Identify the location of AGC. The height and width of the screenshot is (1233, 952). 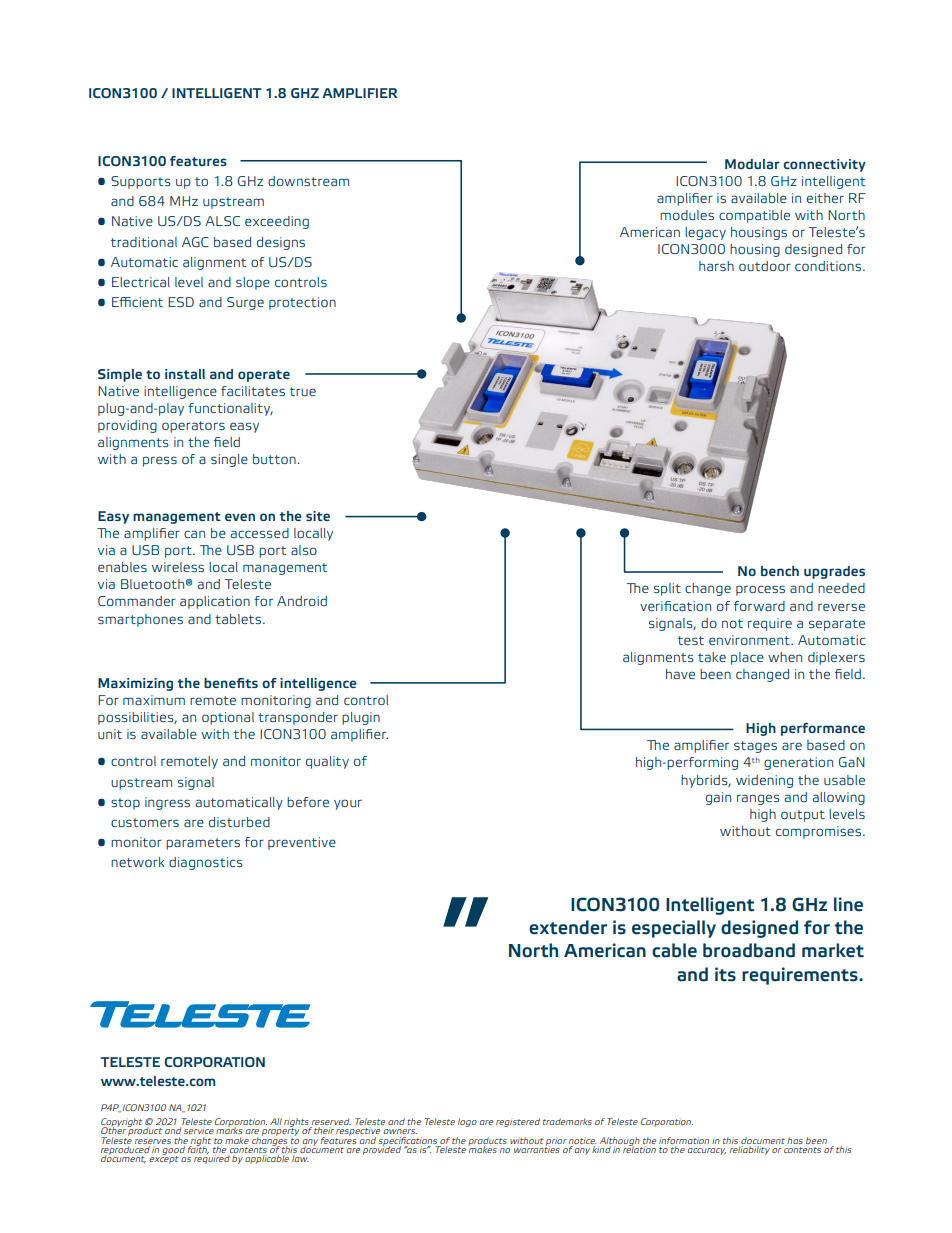
(195, 242).
